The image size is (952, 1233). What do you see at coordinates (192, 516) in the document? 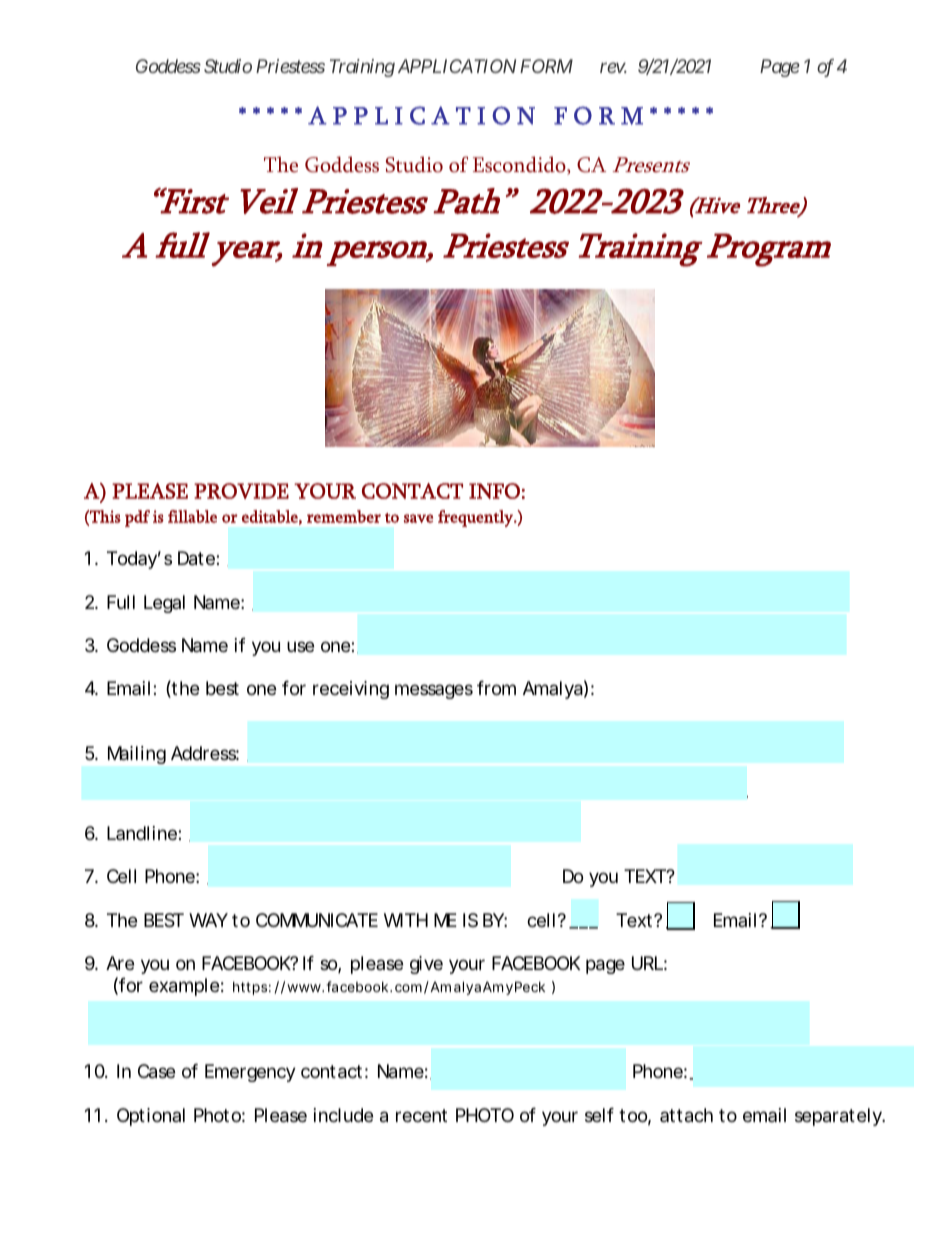
I see `fillable` at bounding box center [192, 516].
